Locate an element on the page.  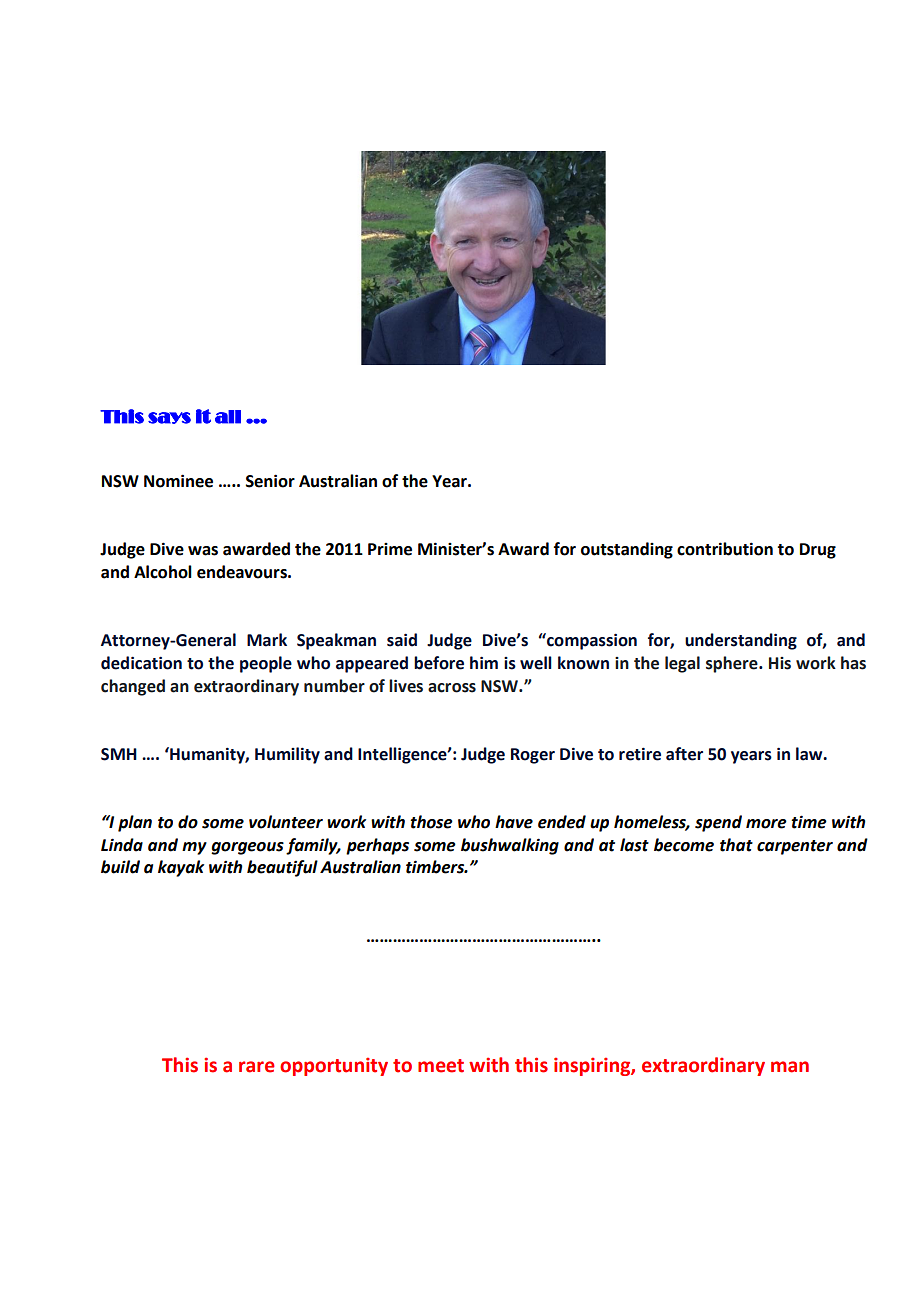
rare is located at coordinates (257, 1067).
